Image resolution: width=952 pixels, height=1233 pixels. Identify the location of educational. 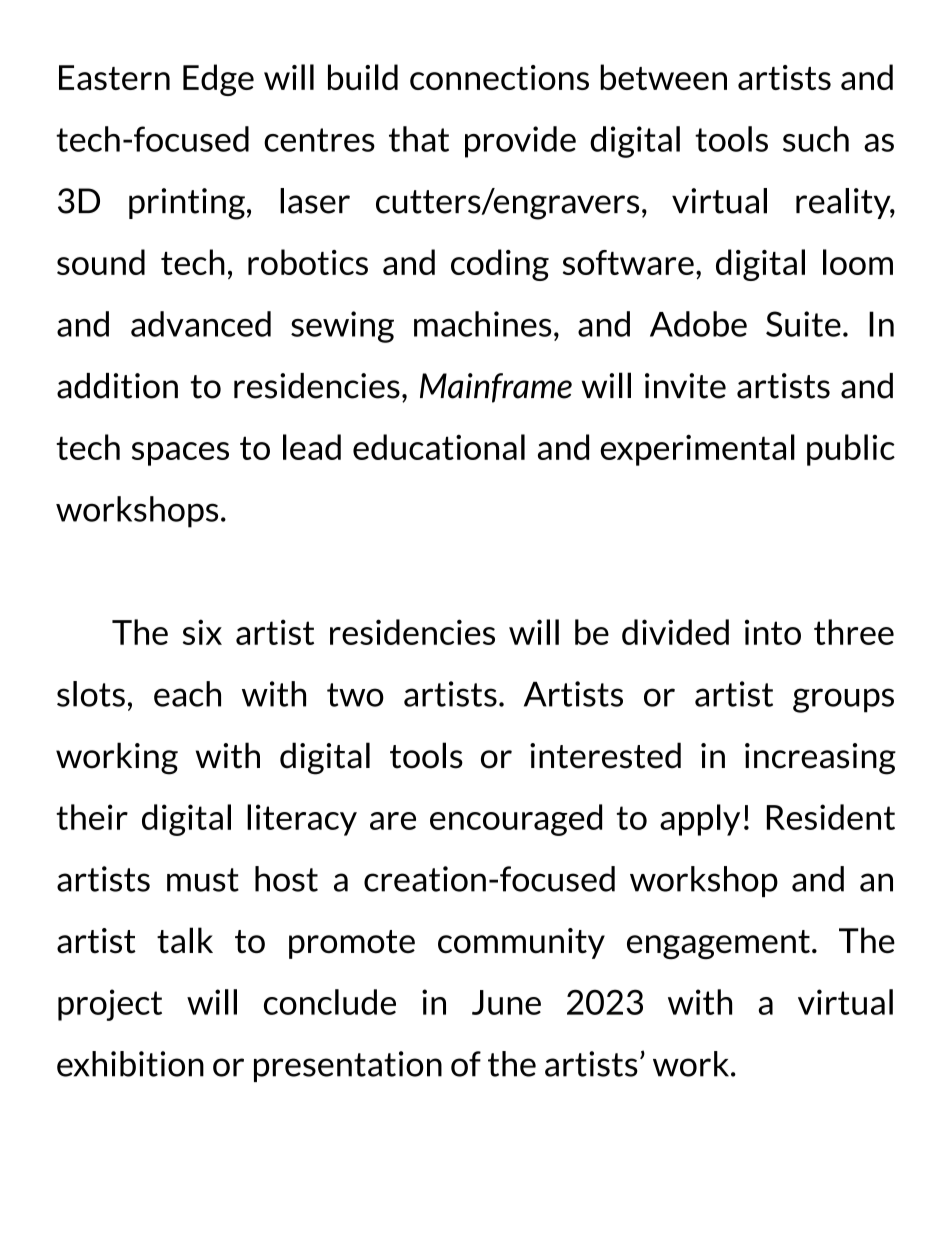
(439, 447).
